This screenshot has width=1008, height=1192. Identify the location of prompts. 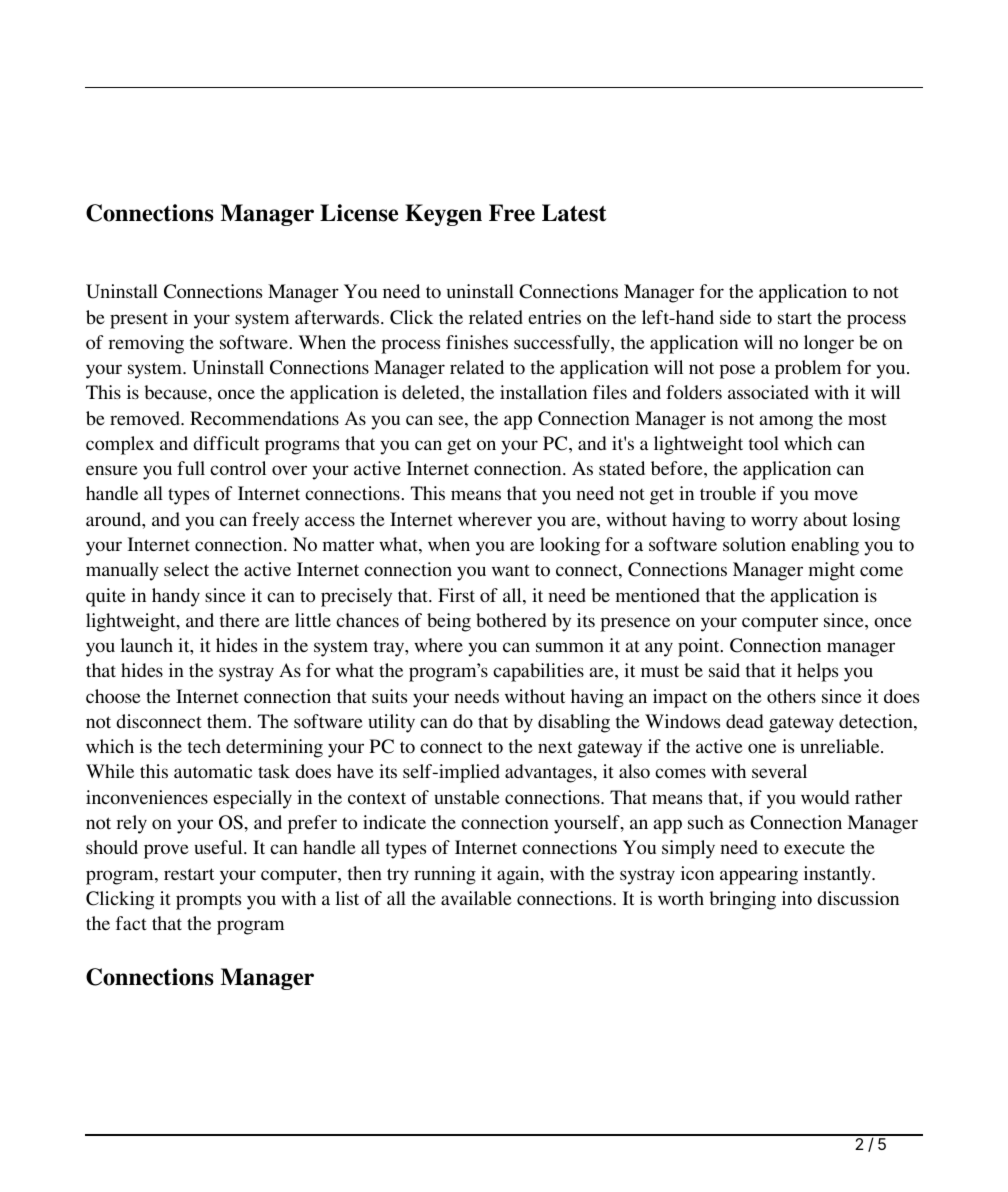
(208, 901).
